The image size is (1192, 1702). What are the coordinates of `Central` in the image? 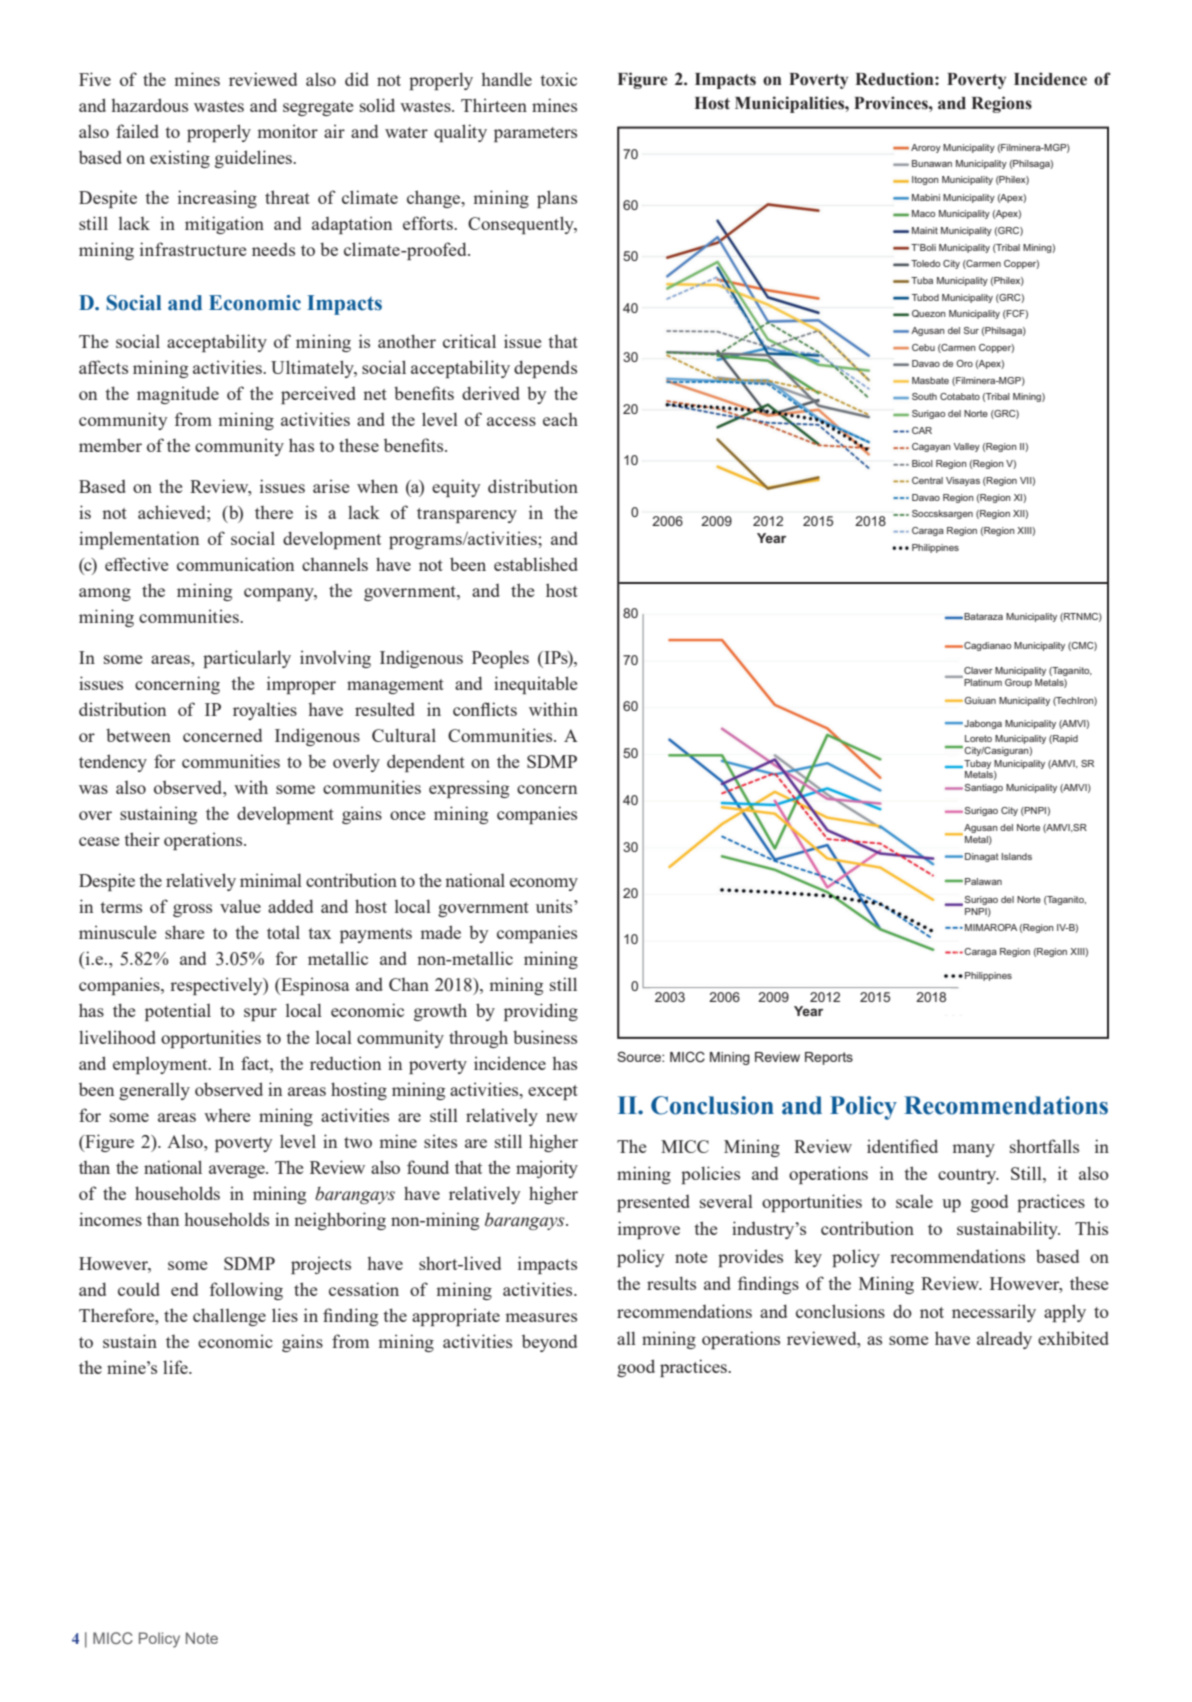 It's located at (927, 480).
